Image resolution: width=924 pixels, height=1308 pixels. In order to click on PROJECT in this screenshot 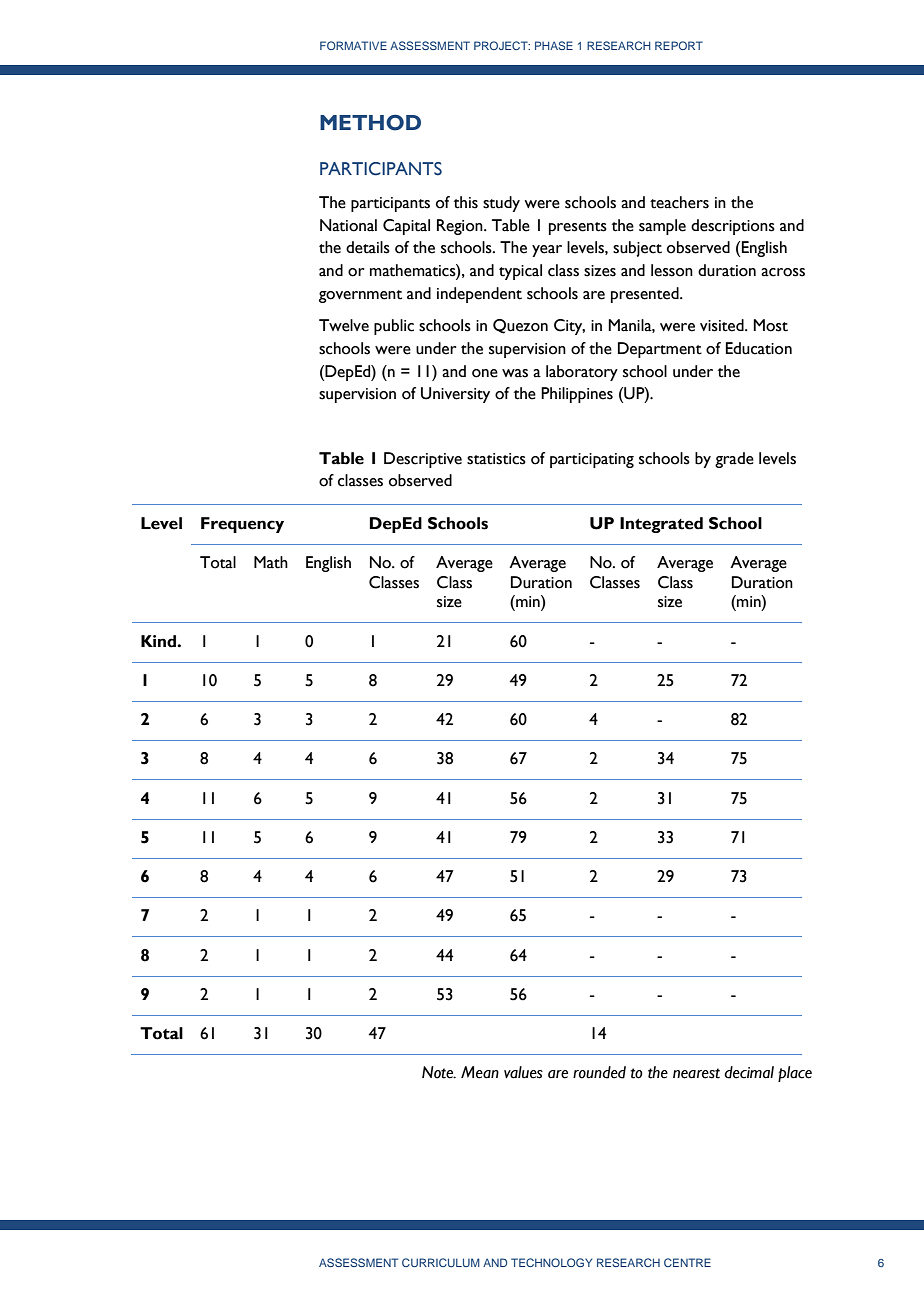, I will do `click(502, 45)`.
